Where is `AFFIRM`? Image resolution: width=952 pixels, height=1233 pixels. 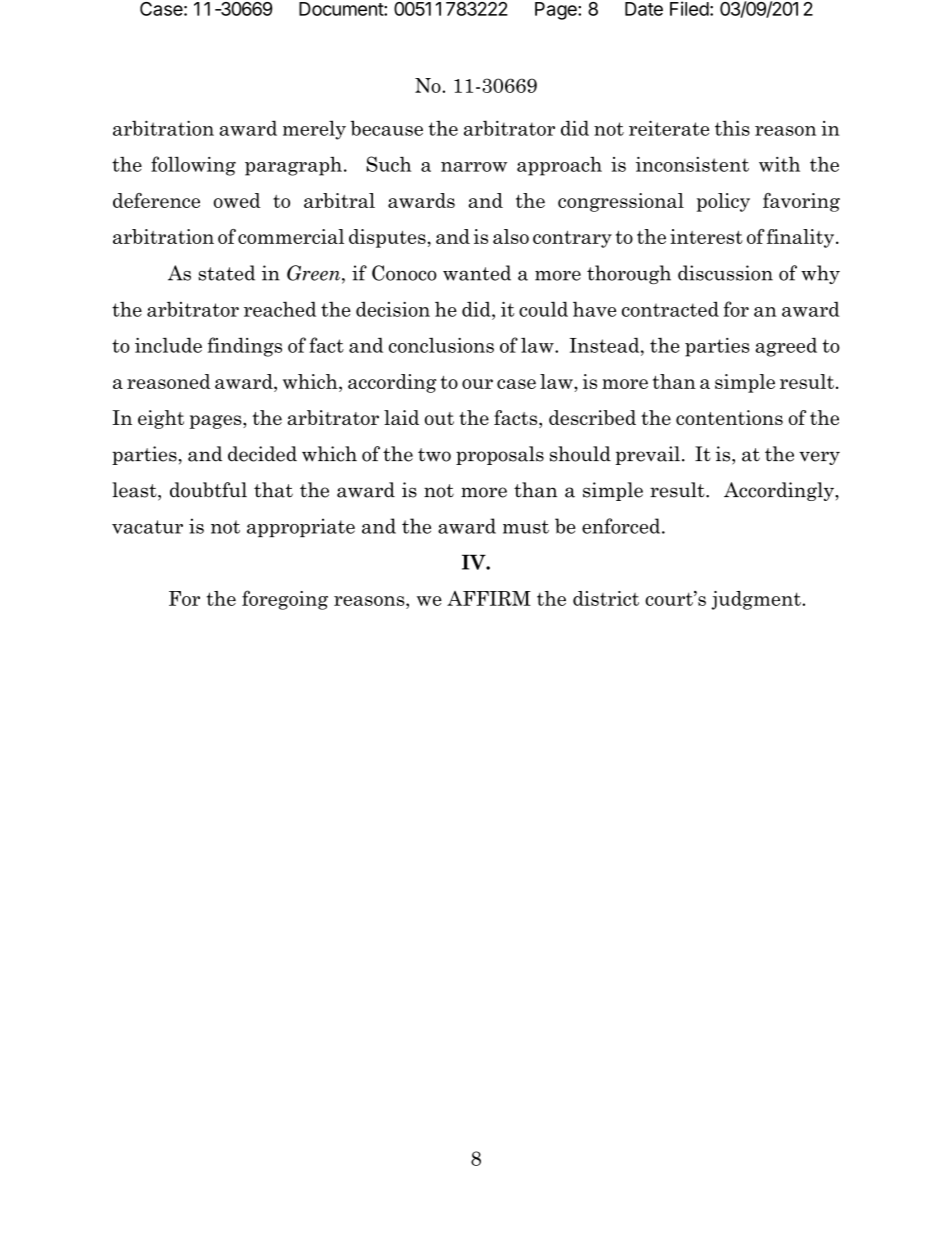
AFFIRM is located at coordinates (489, 598).
